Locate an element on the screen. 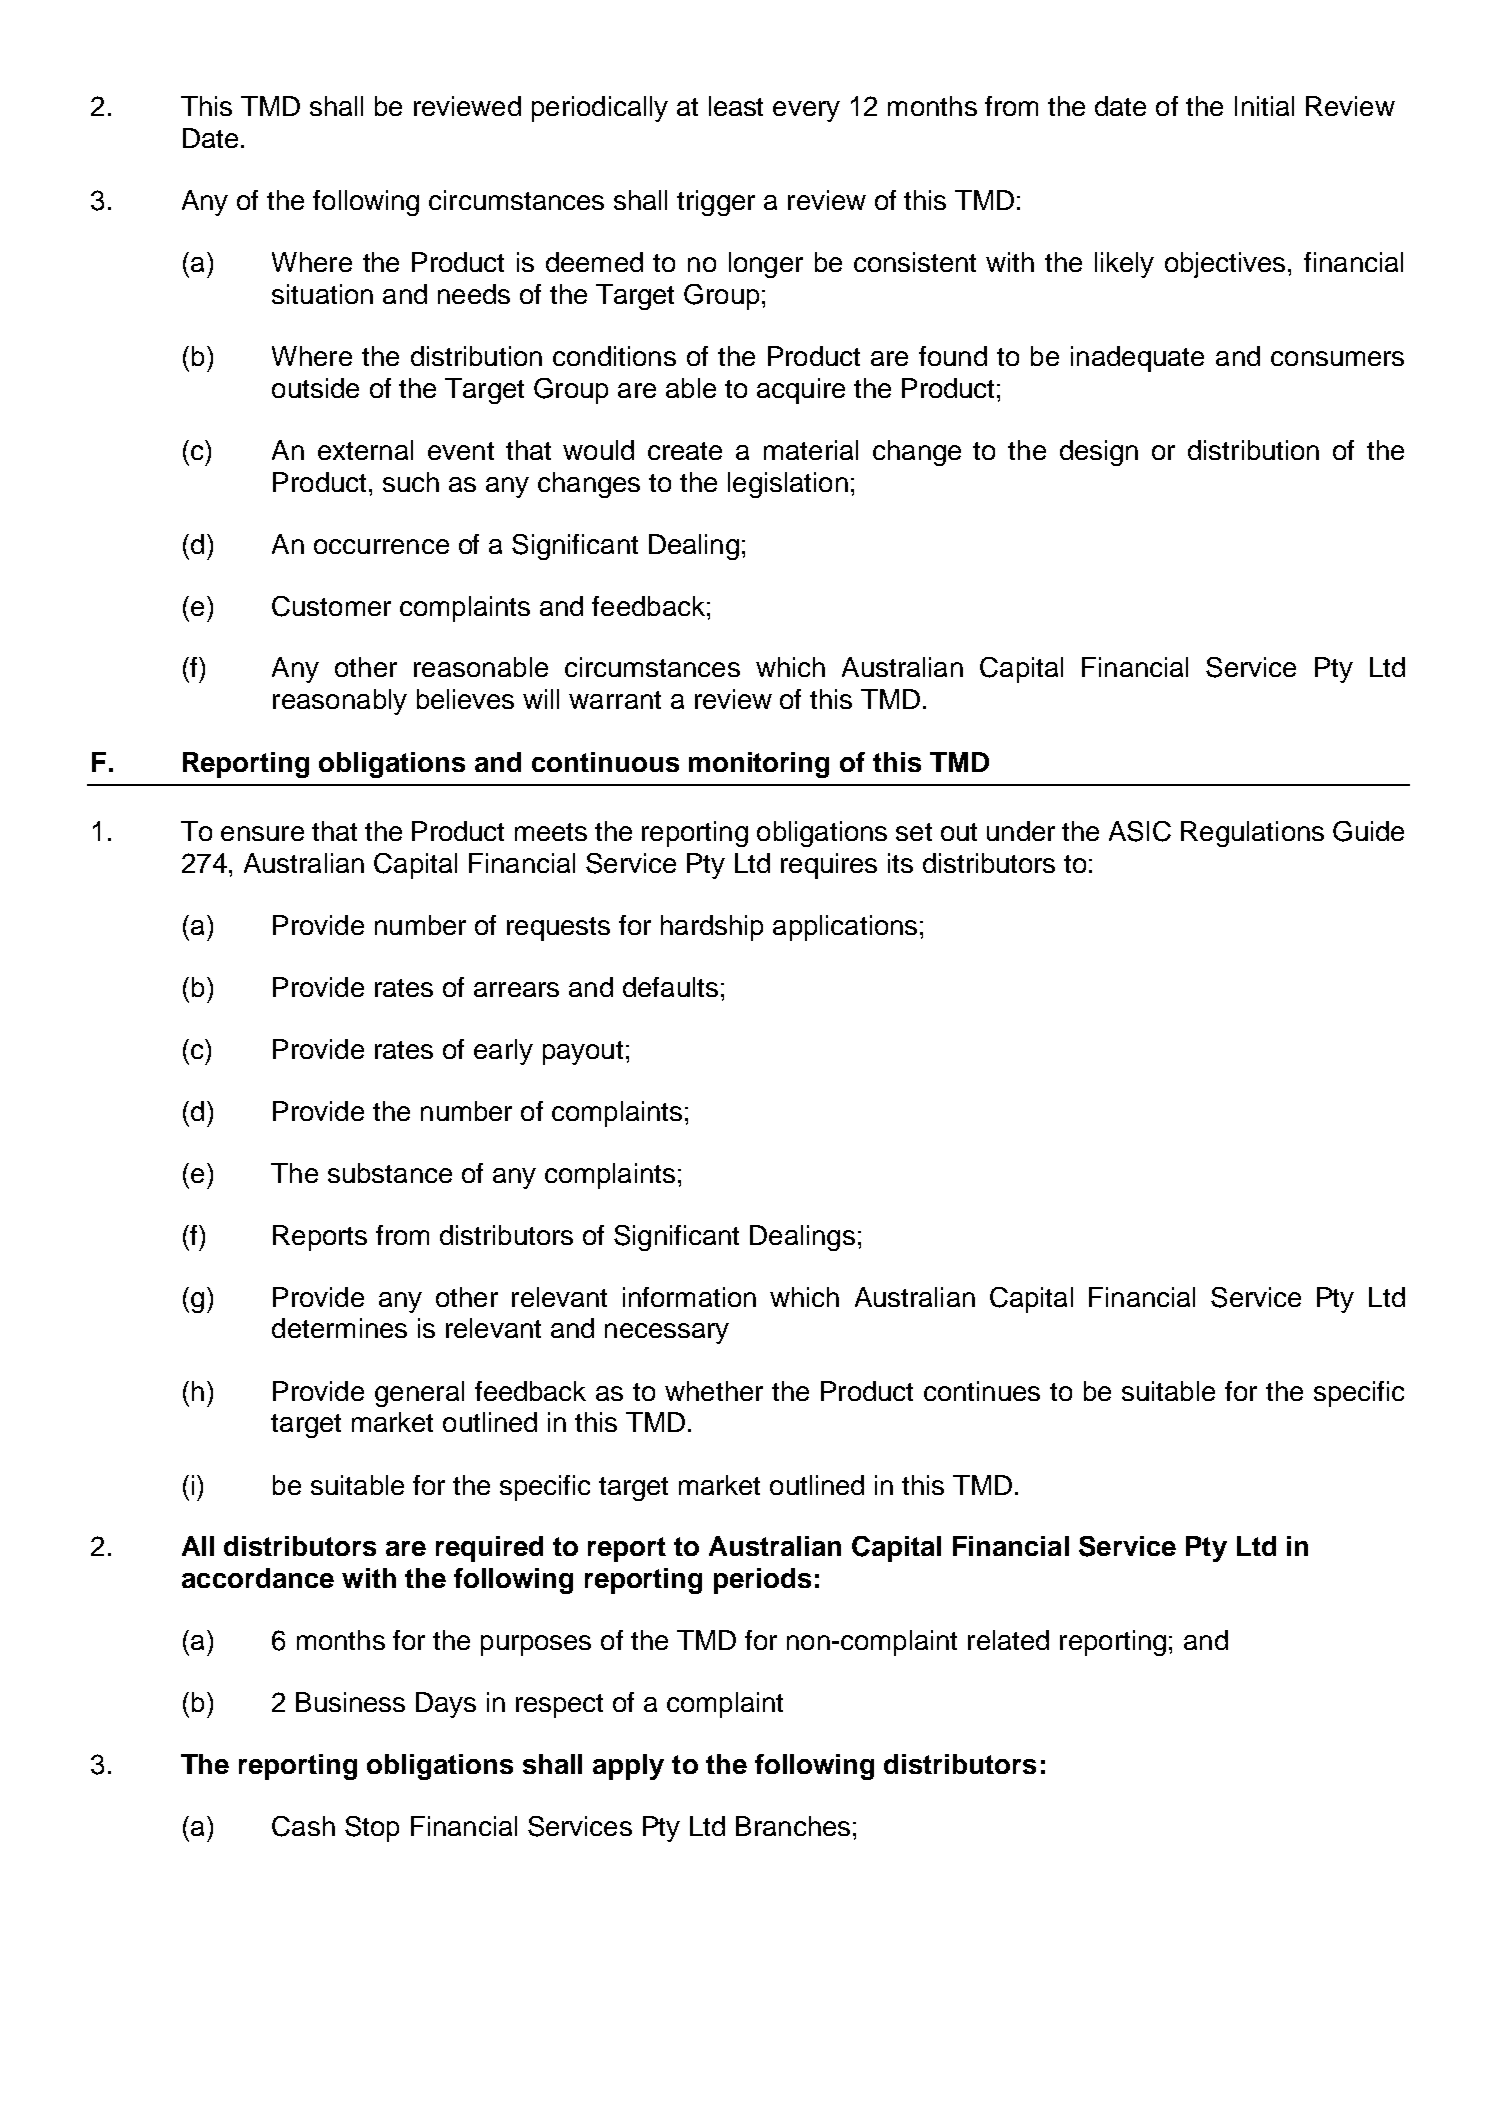 The image size is (1496, 2117). Stop is located at coordinates (372, 1829).
